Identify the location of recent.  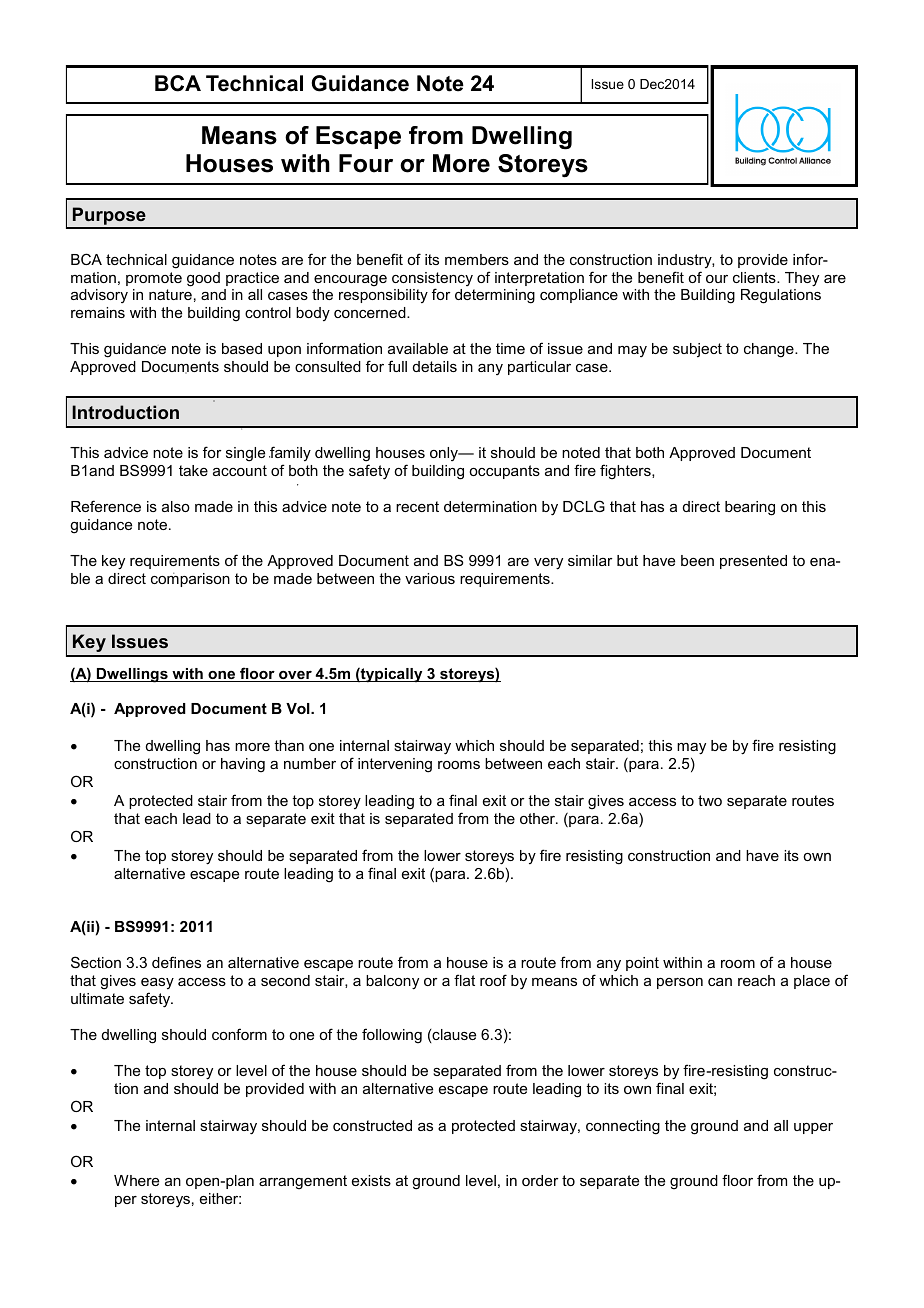
(417, 506).
